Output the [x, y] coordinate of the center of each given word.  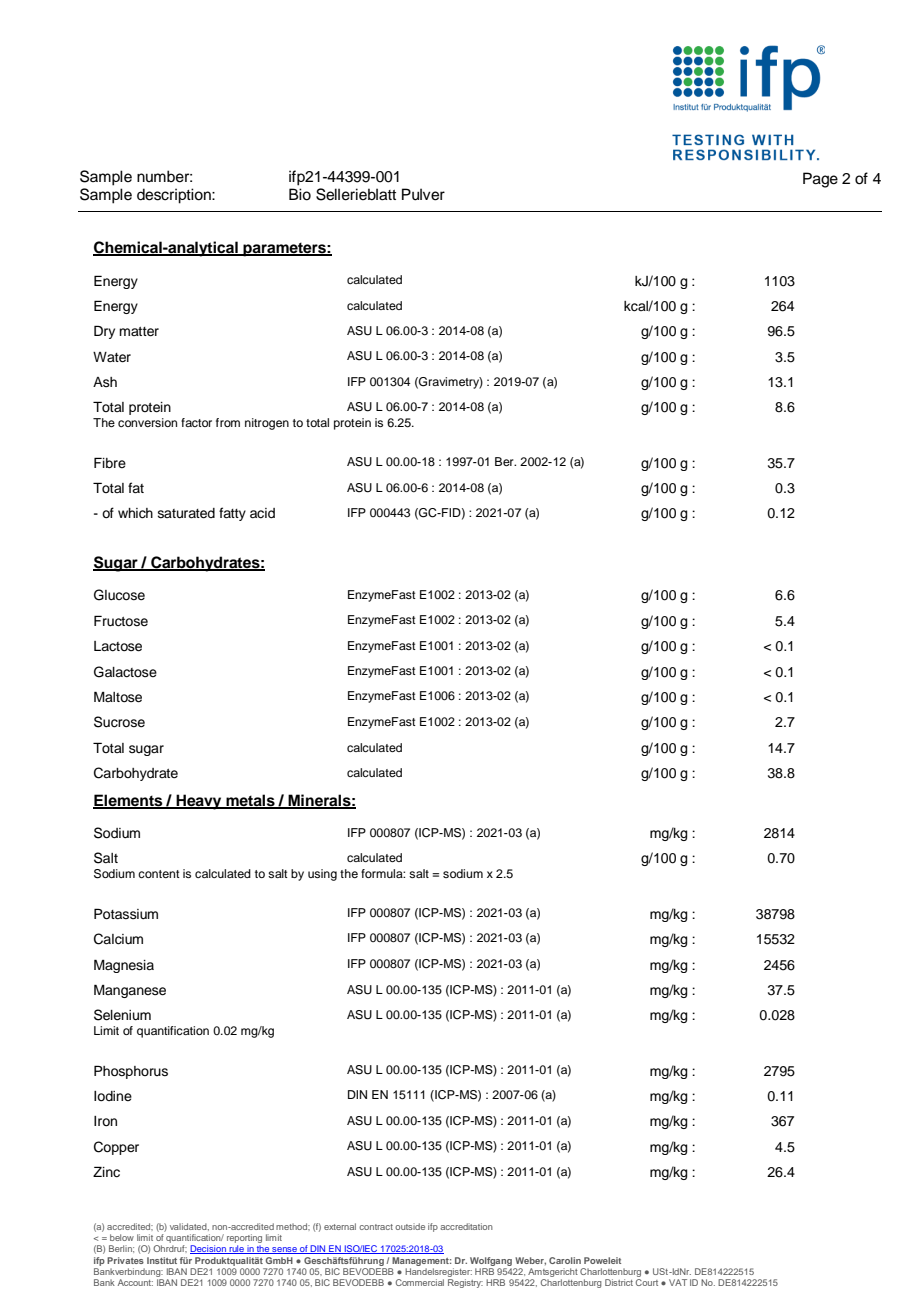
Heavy [199, 802]
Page [820, 180]
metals [250, 801]
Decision [209, 1249]
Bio [300, 194]
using [322, 875]
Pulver [423, 194]
